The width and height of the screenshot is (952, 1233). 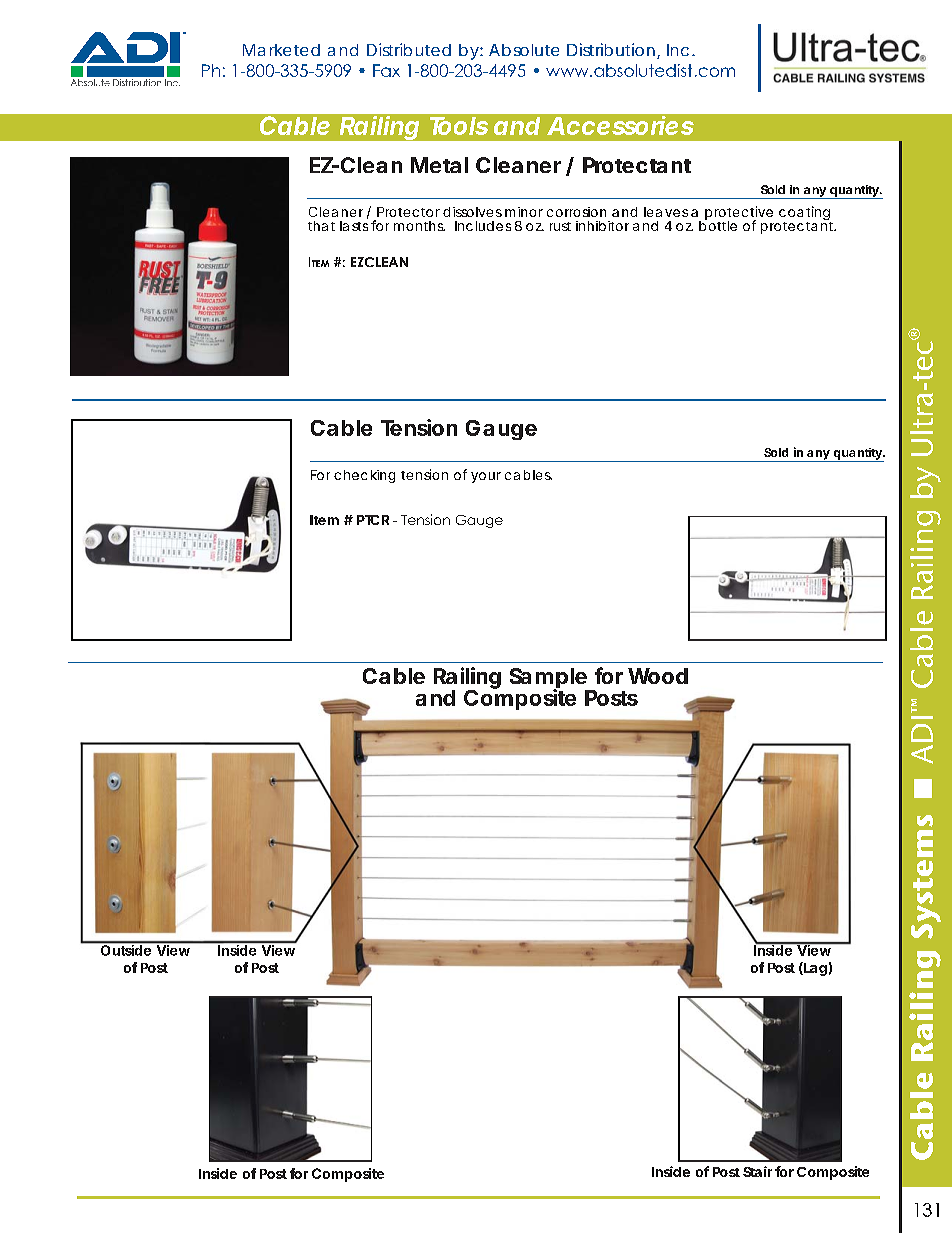 What do you see at coordinates (814, 969) in the screenshot?
I see `Lag` at bounding box center [814, 969].
